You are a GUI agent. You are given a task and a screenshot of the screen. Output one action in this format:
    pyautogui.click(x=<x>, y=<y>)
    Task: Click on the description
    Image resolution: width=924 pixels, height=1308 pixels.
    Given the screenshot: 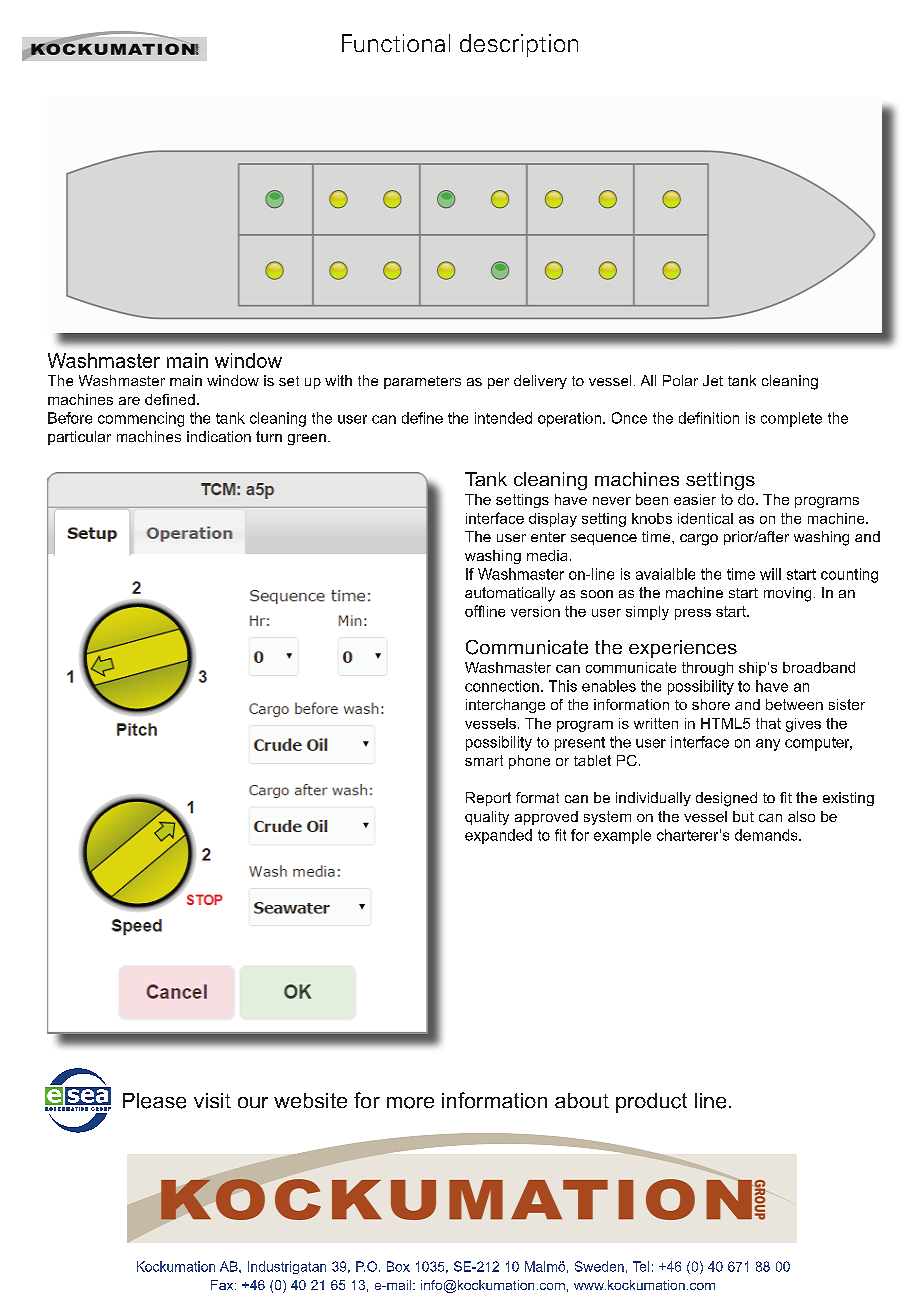 What is the action you would take?
    pyautogui.click(x=519, y=45)
